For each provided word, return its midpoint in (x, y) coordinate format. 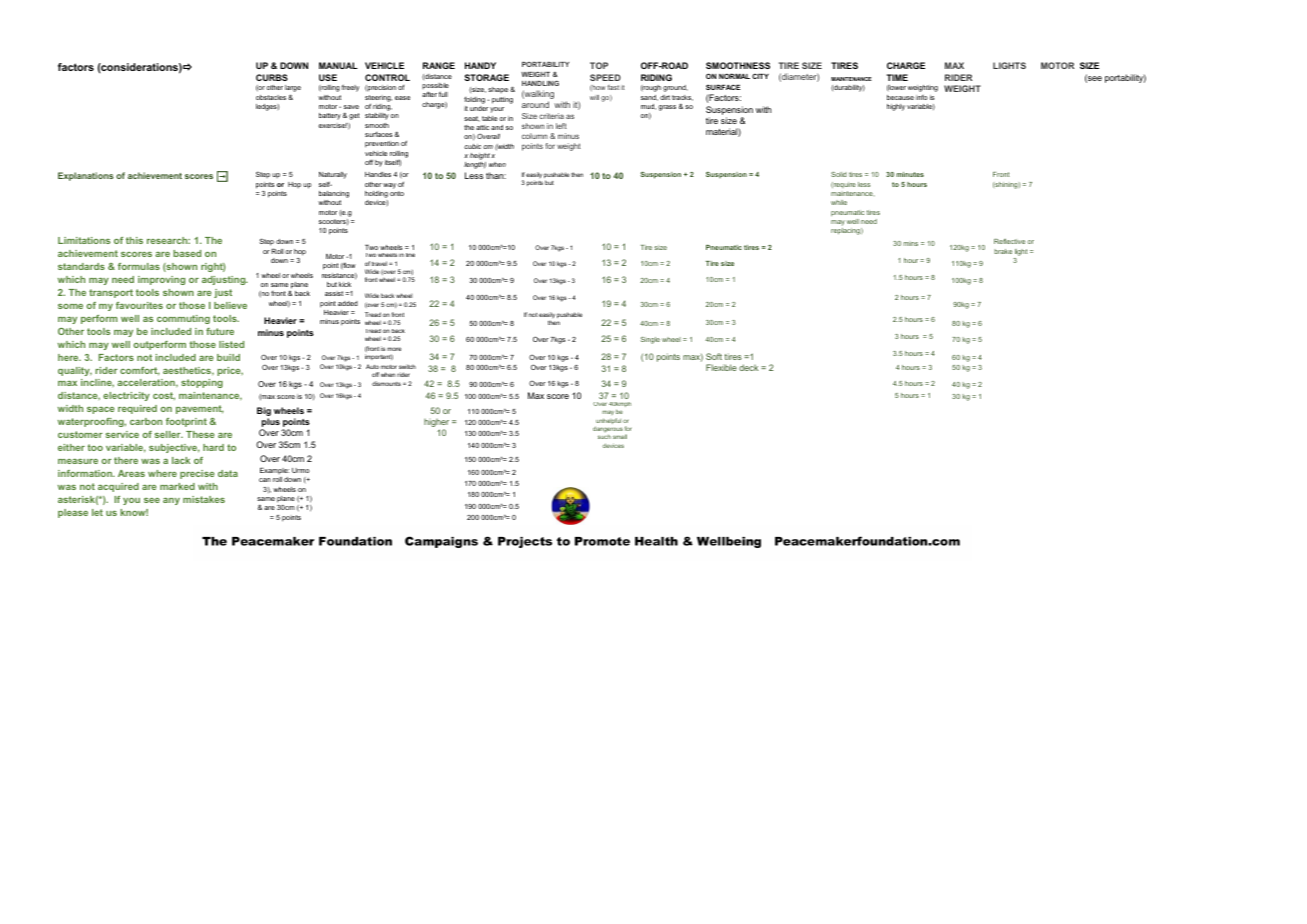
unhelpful (608, 422)
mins (910, 244)
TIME (897, 77)
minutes (910, 174)
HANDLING (540, 83)
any (171, 501)
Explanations (86, 176)
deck (748, 367)
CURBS (272, 77)
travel (379, 263)
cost (164, 396)
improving (161, 280)
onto (397, 193)
